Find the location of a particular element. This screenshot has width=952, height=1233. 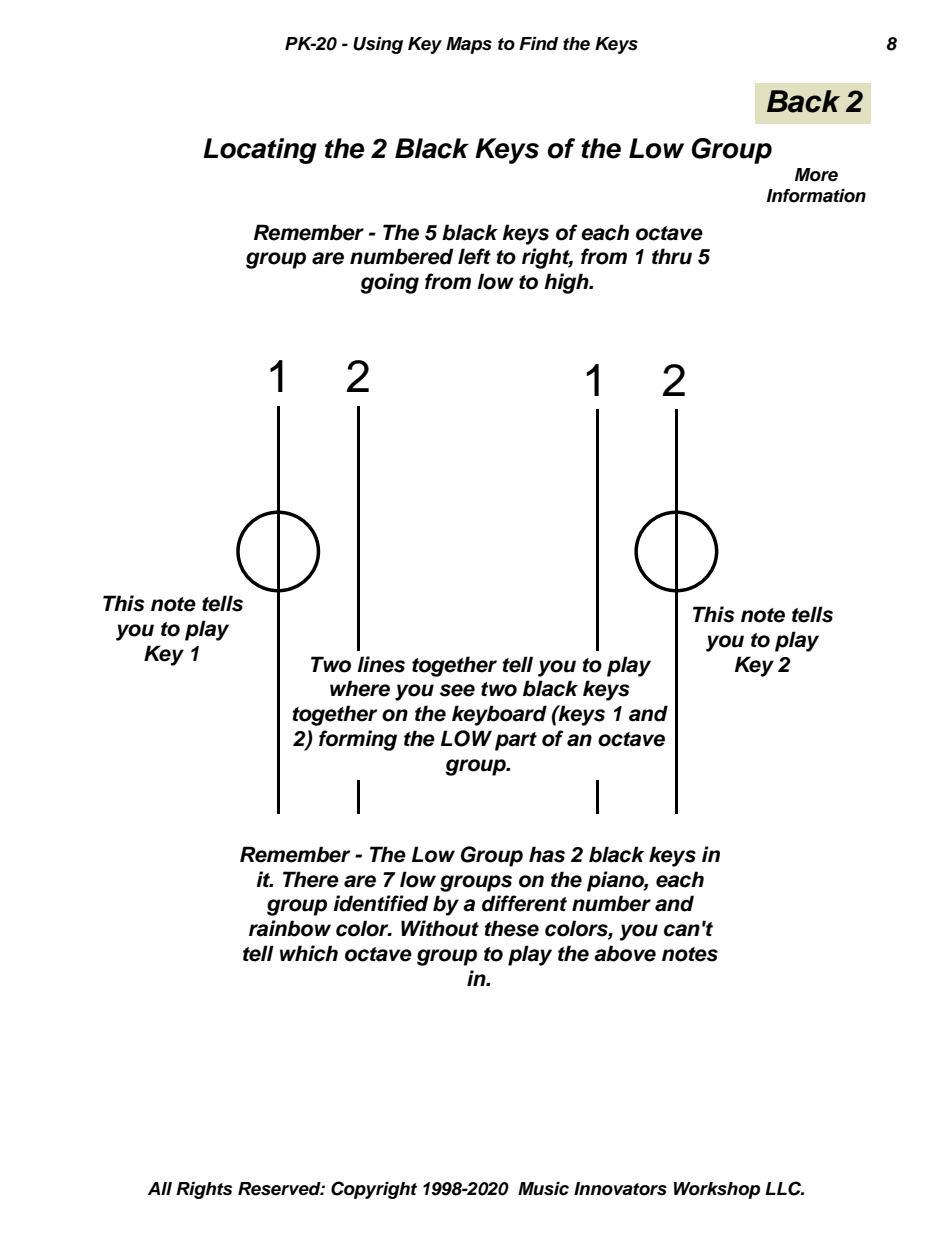

Music is located at coordinates (543, 1189).
